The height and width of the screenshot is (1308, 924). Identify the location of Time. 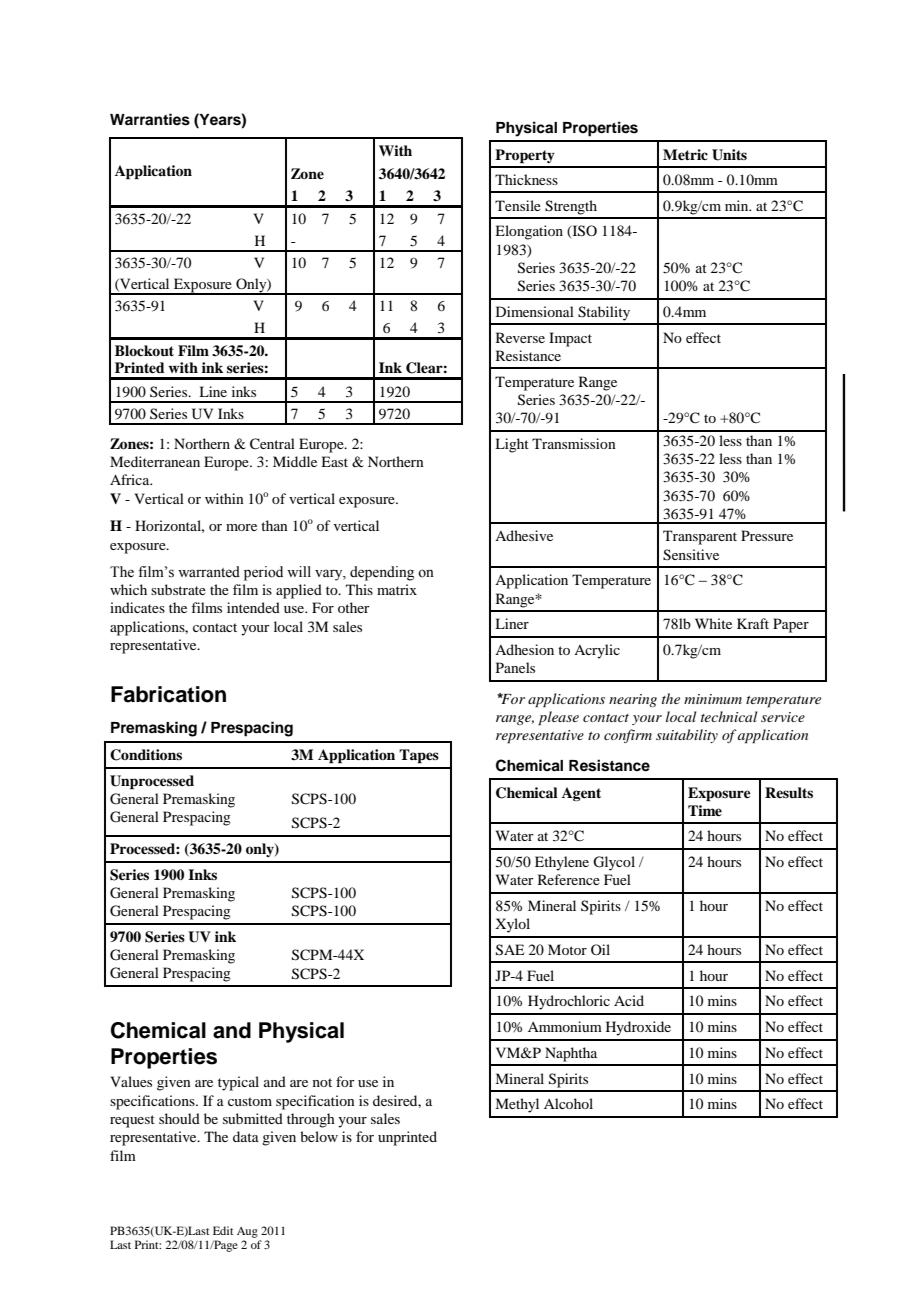
(705, 810).
